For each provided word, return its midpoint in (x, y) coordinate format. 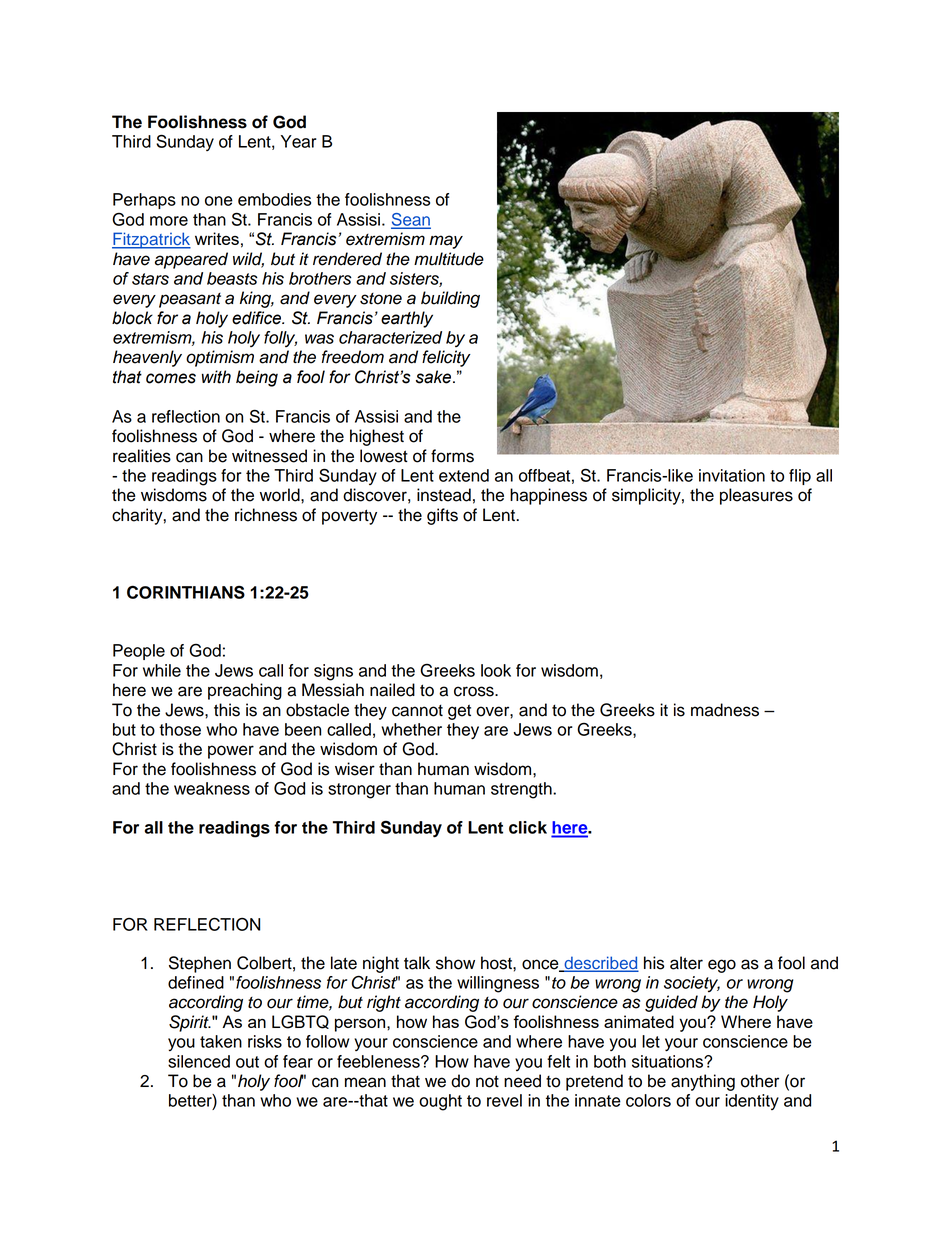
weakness (212, 788)
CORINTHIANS (186, 592)
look (496, 670)
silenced (199, 1061)
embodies (274, 199)
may (446, 242)
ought (440, 1102)
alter (686, 963)
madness (725, 710)
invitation (732, 475)
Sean (411, 220)
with (216, 377)
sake (435, 377)
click (528, 827)
